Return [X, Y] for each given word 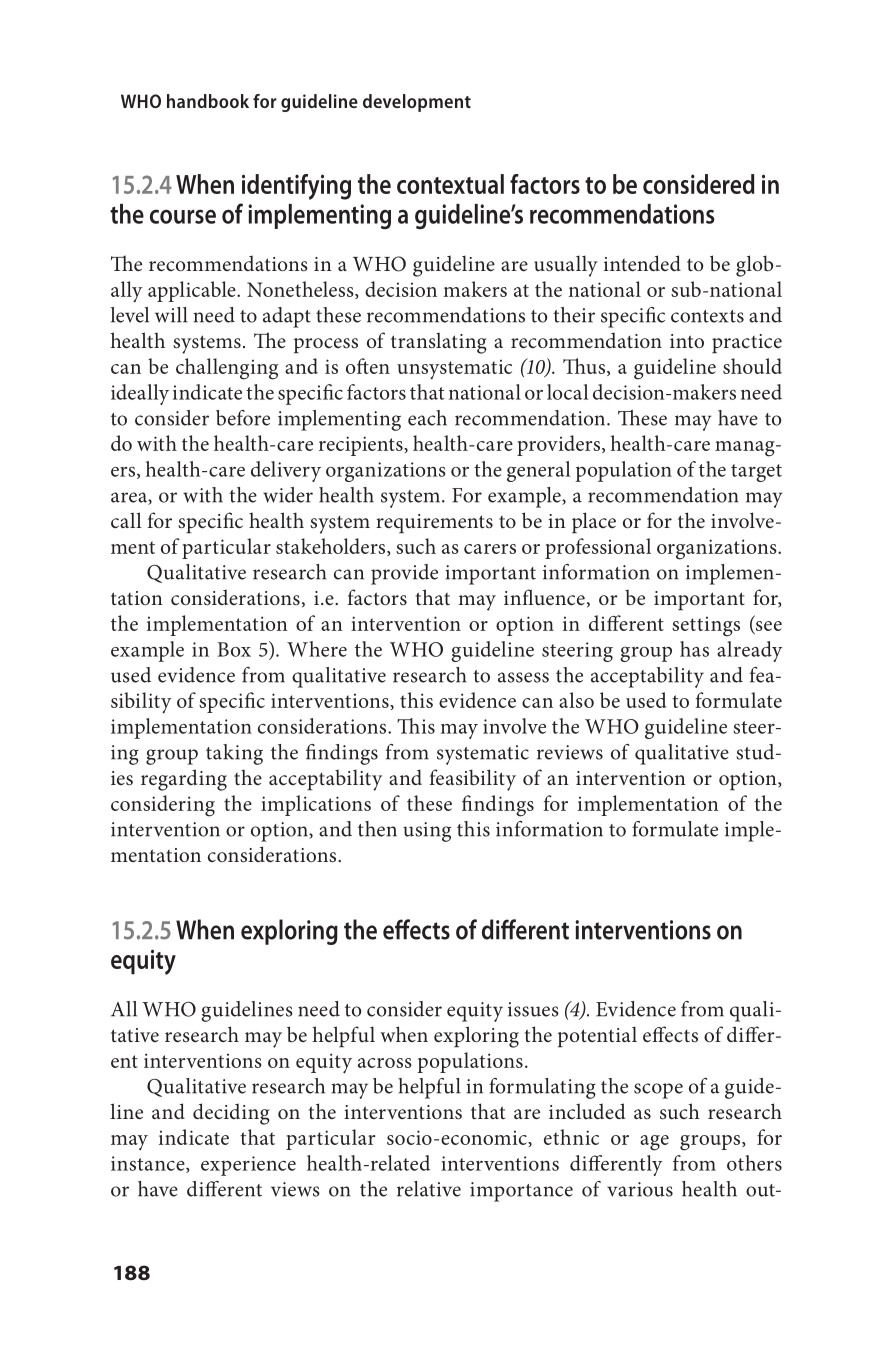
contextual [450, 184]
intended [642, 263]
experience [248, 1166]
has [694, 649]
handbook [208, 101]
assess [523, 677]
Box [234, 649]
